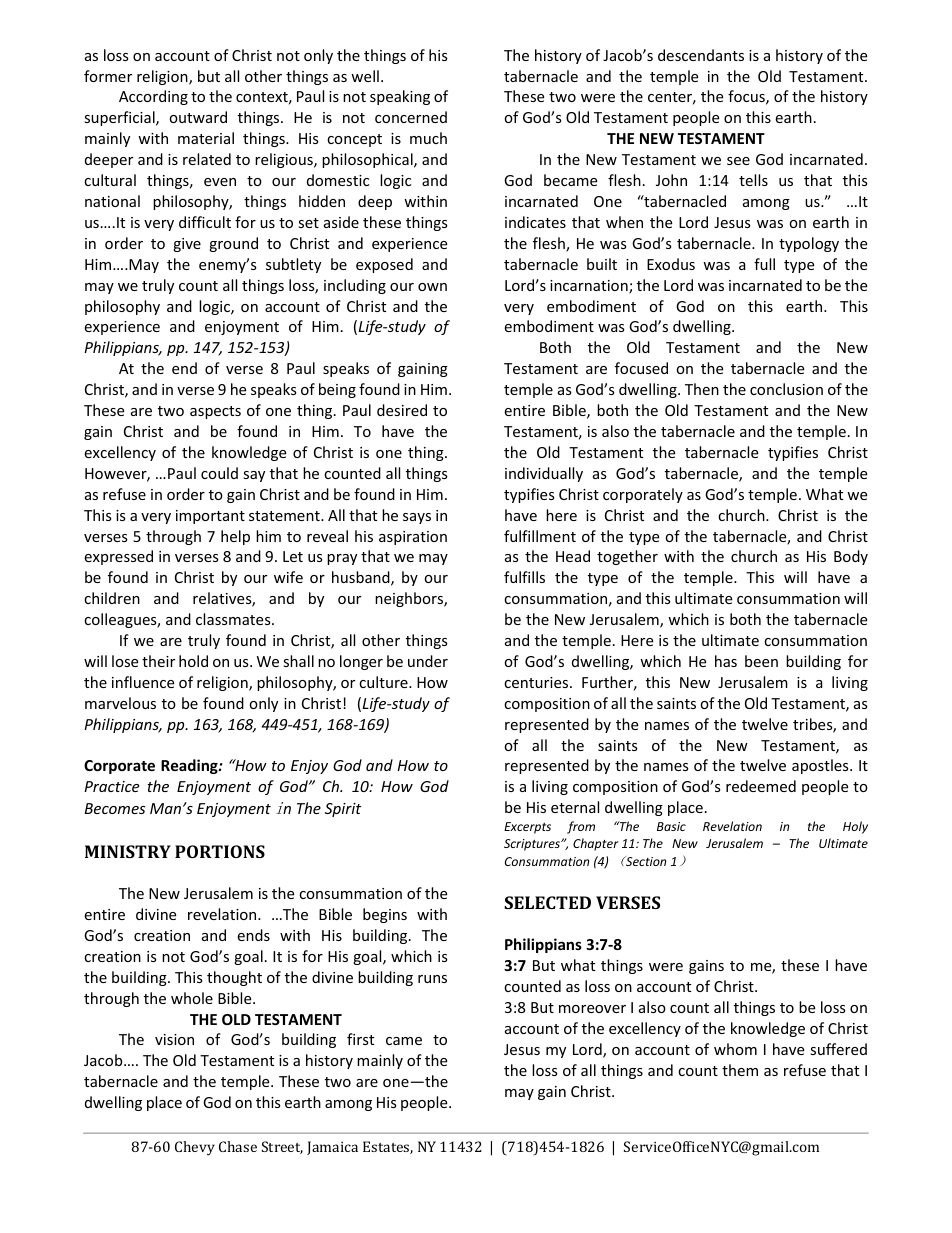 The image size is (952, 1233). Describe the element at coordinates (524, 577) in the screenshot. I see `fulfills` at that location.
